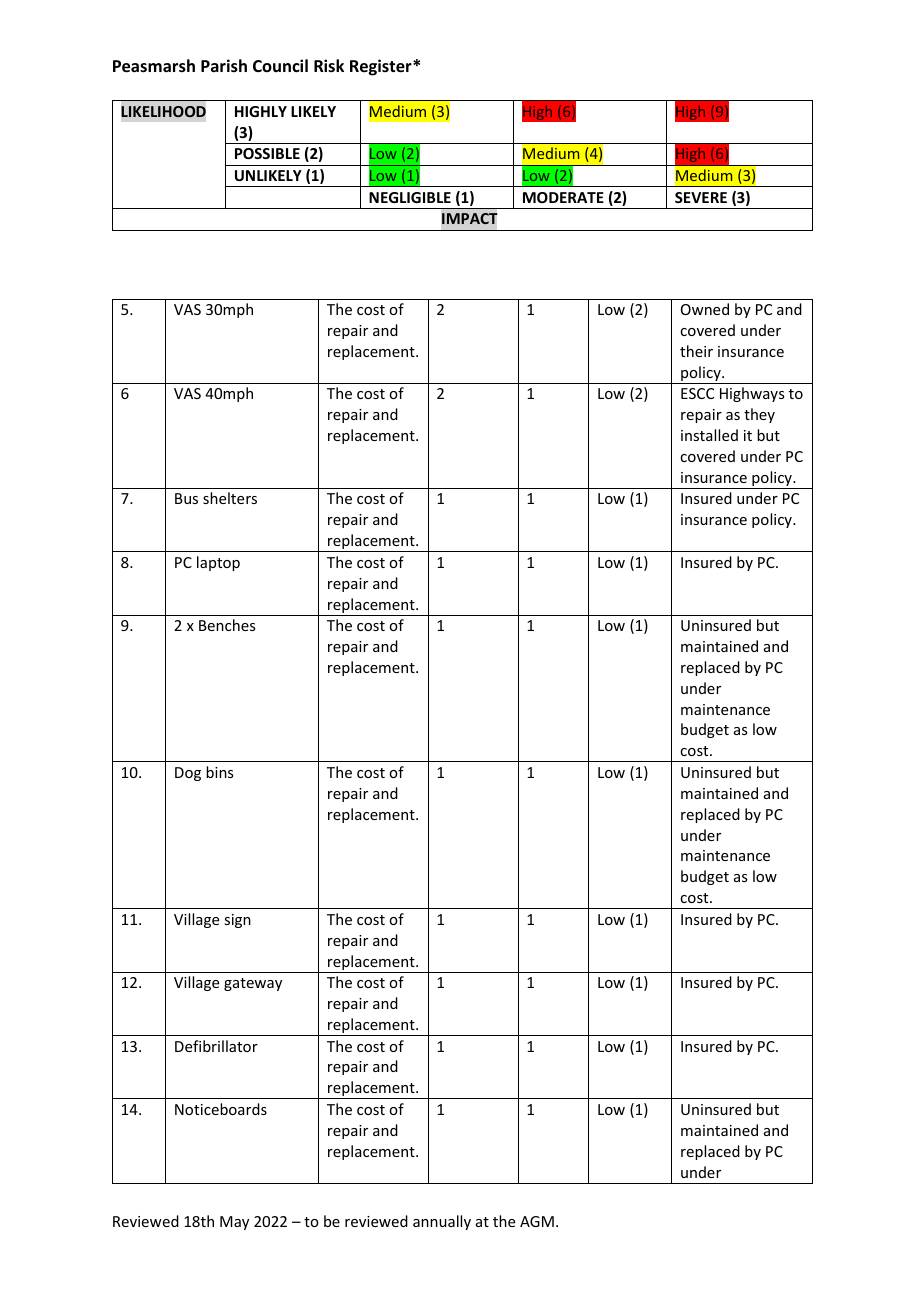 The image size is (924, 1308). I want to click on Register, so click(382, 67).
